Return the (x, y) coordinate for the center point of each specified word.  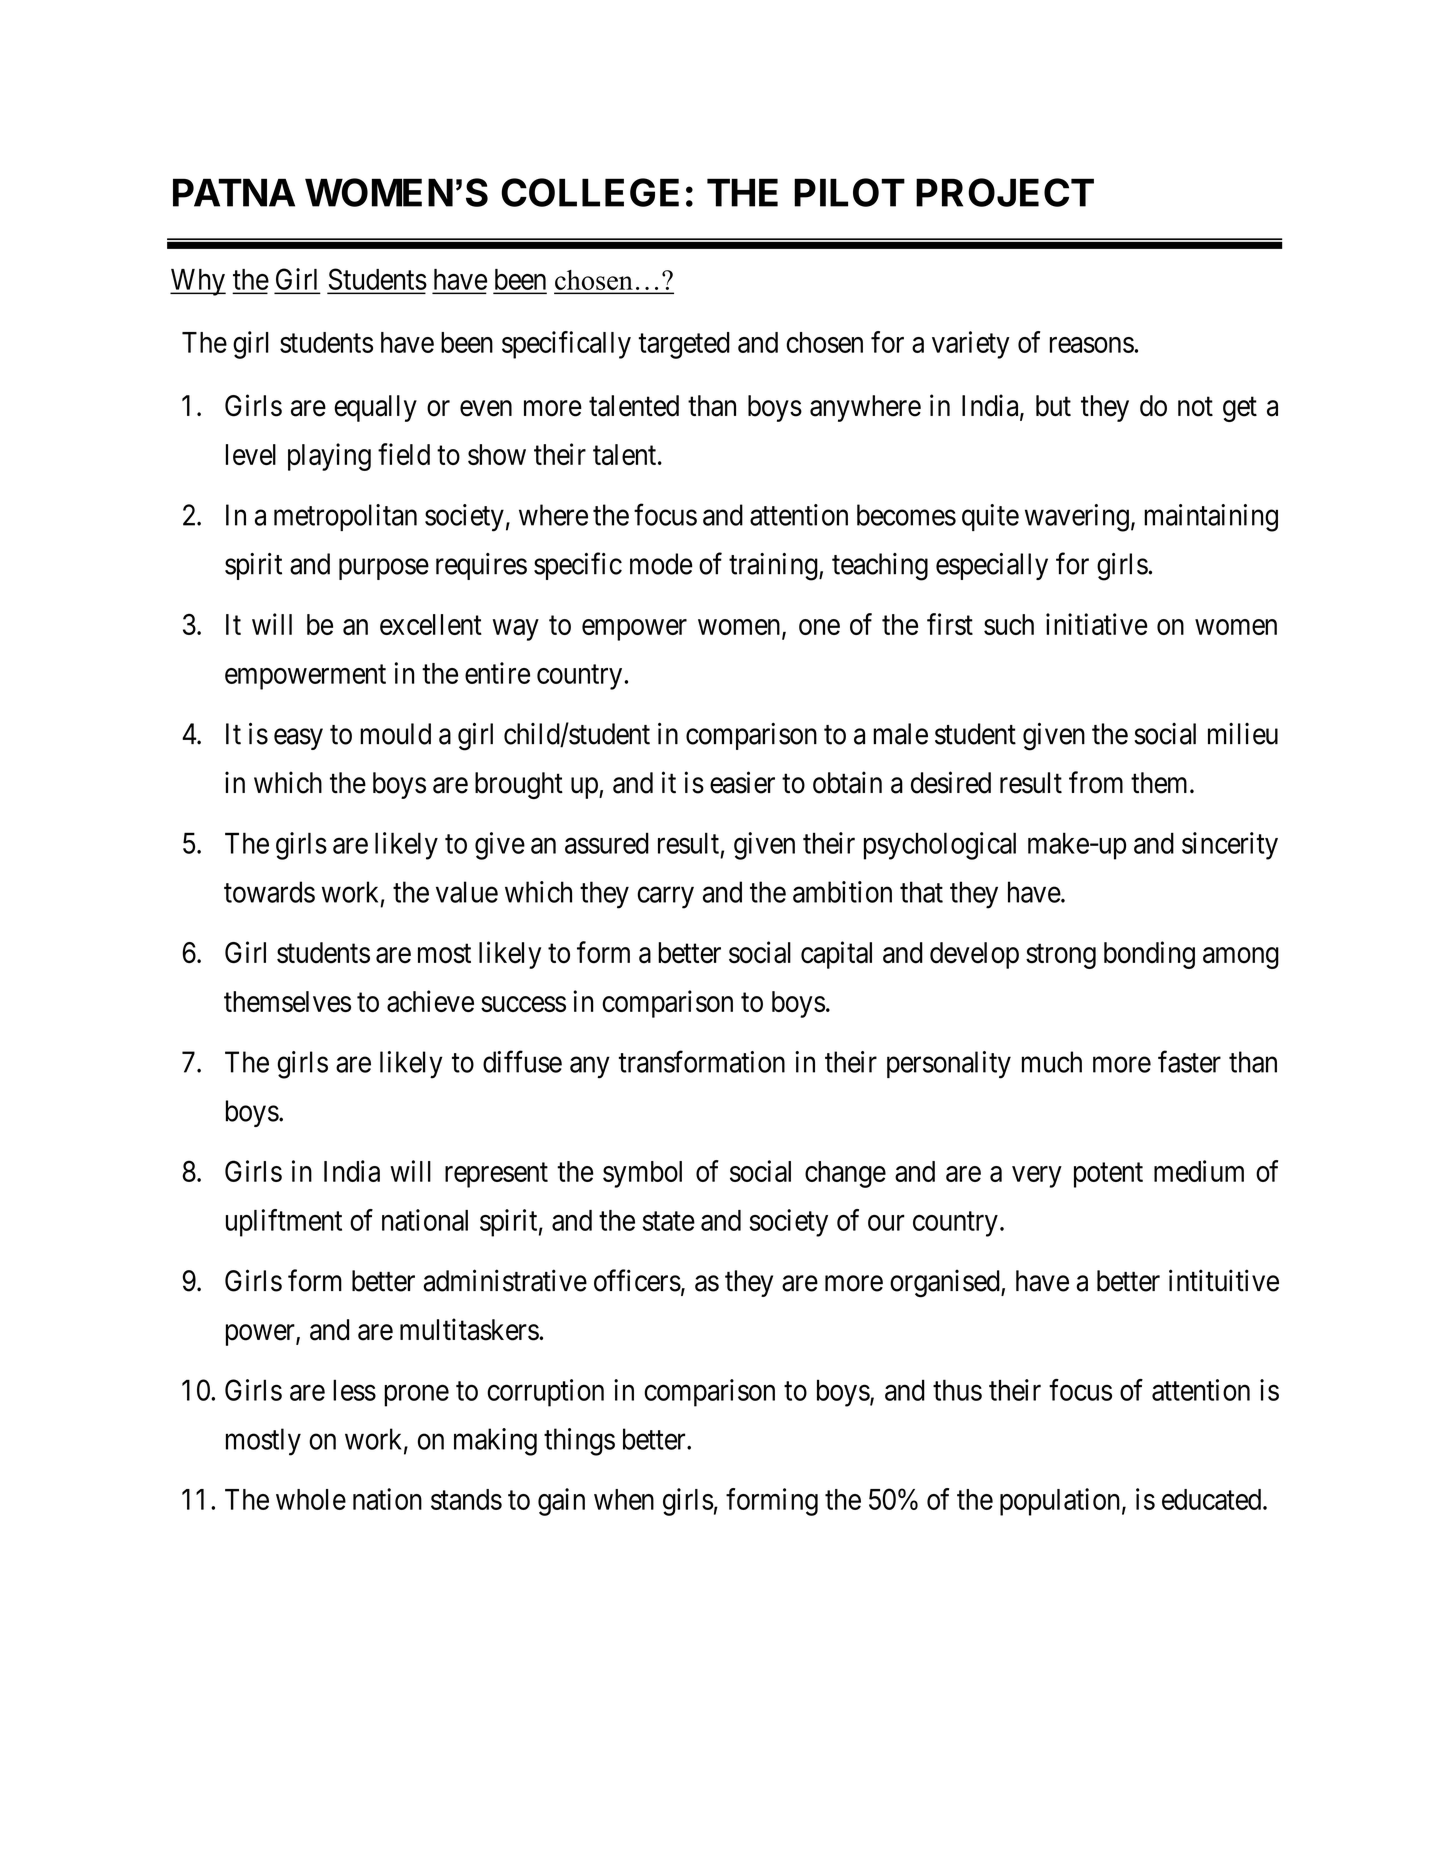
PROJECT (1005, 192)
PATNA (234, 192)
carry (665, 898)
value (467, 892)
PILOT (849, 192)
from (1096, 782)
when (624, 1499)
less (354, 1390)
